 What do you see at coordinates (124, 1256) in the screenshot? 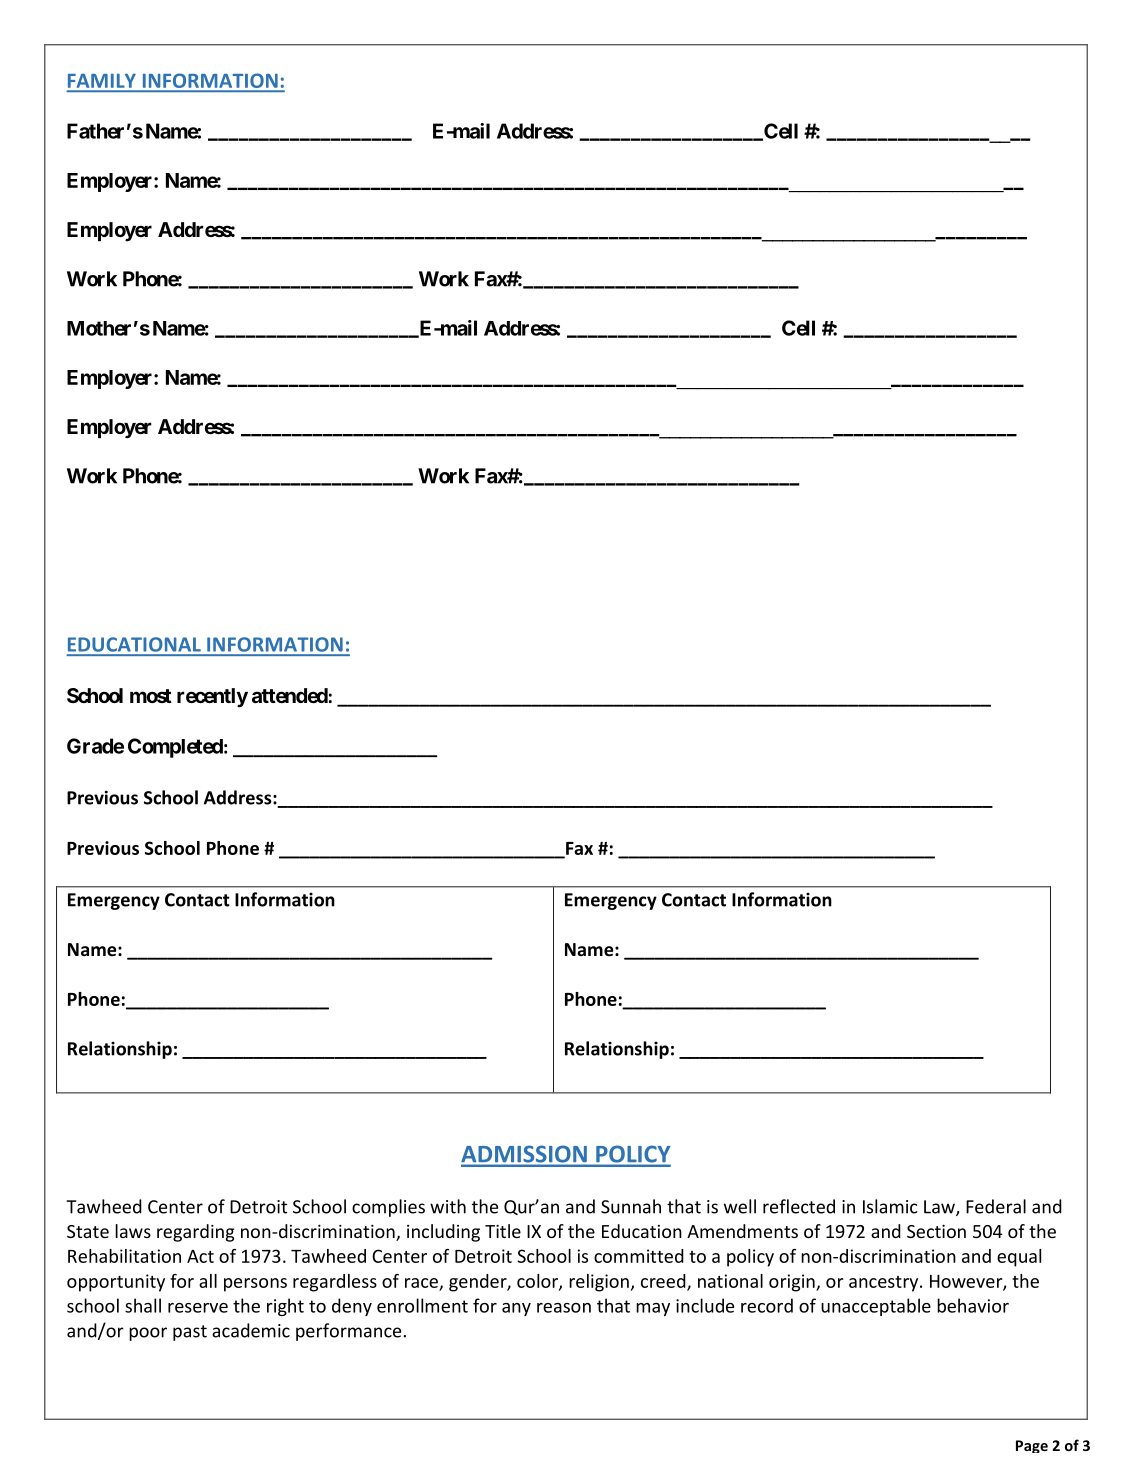
I see `Rehabilitation` at bounding box center [124, 1256].
